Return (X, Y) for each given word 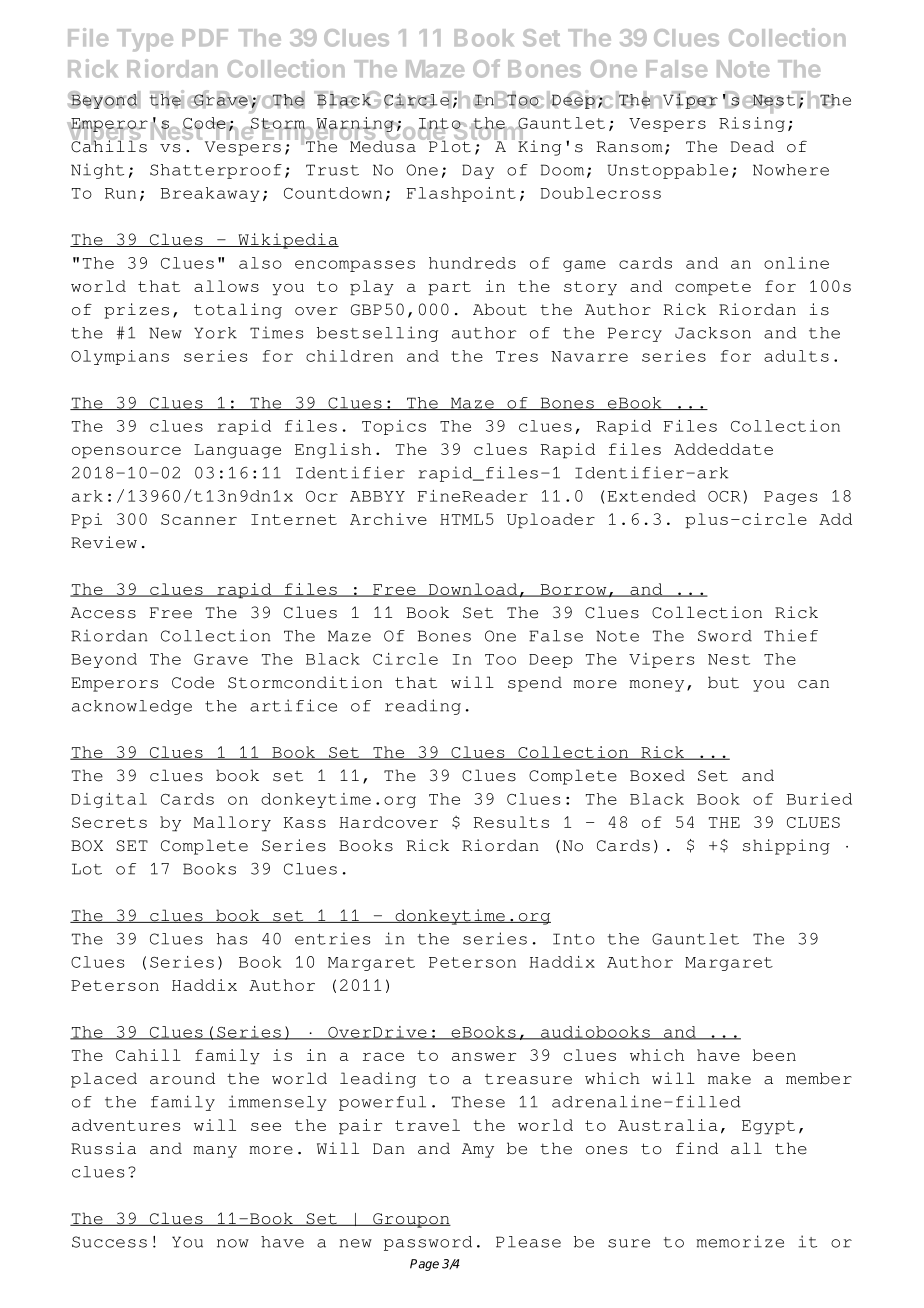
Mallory (232, 824)
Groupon (411, 1220)
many (215, 1152)
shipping (786, 847)
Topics (394, 427)
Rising (752, 124)
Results (511, 822)
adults (796, 356)
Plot (450, 145)
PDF (205, 37)
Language (237, 451)
